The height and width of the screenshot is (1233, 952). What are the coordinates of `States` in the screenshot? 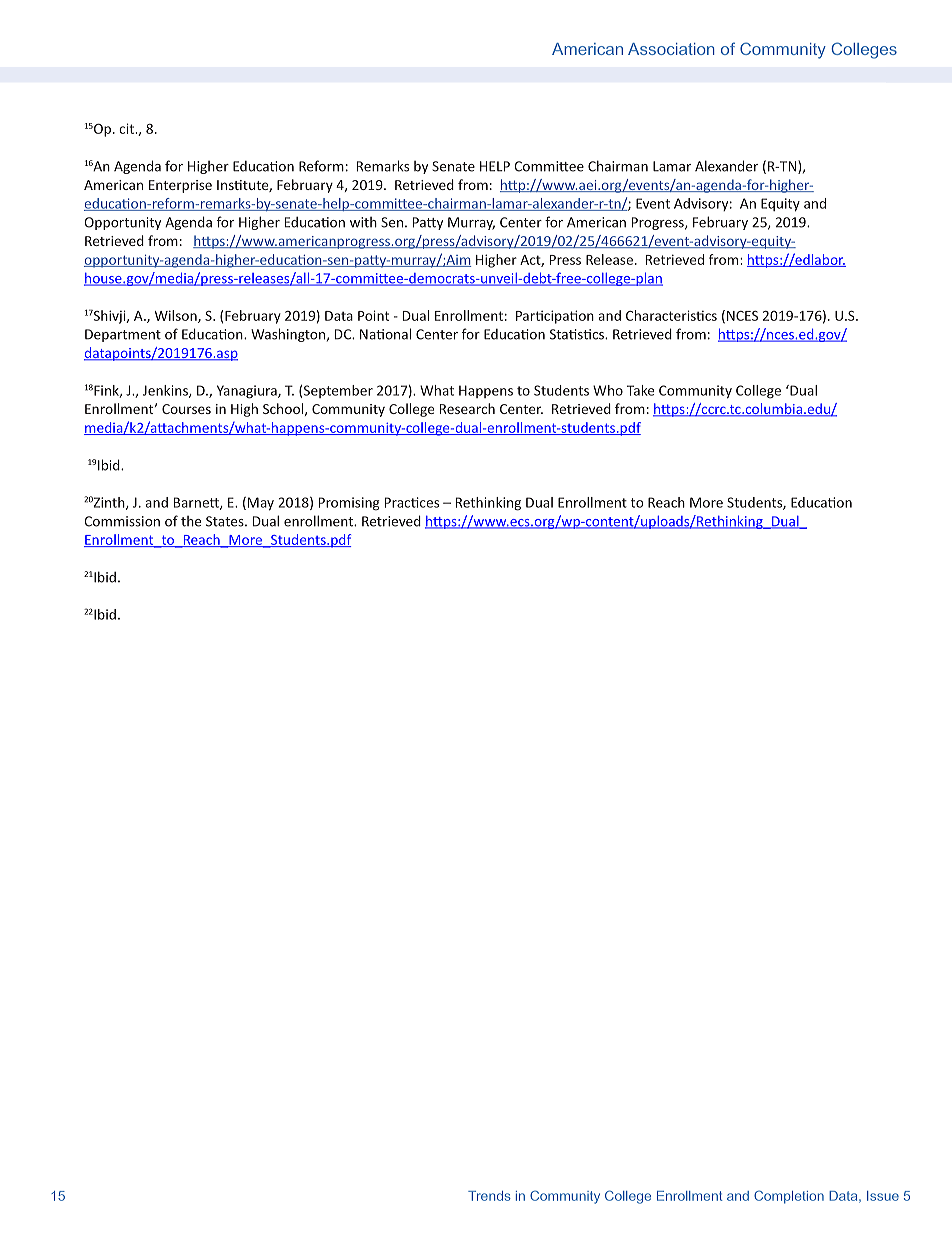 It's located at (226, 521).
